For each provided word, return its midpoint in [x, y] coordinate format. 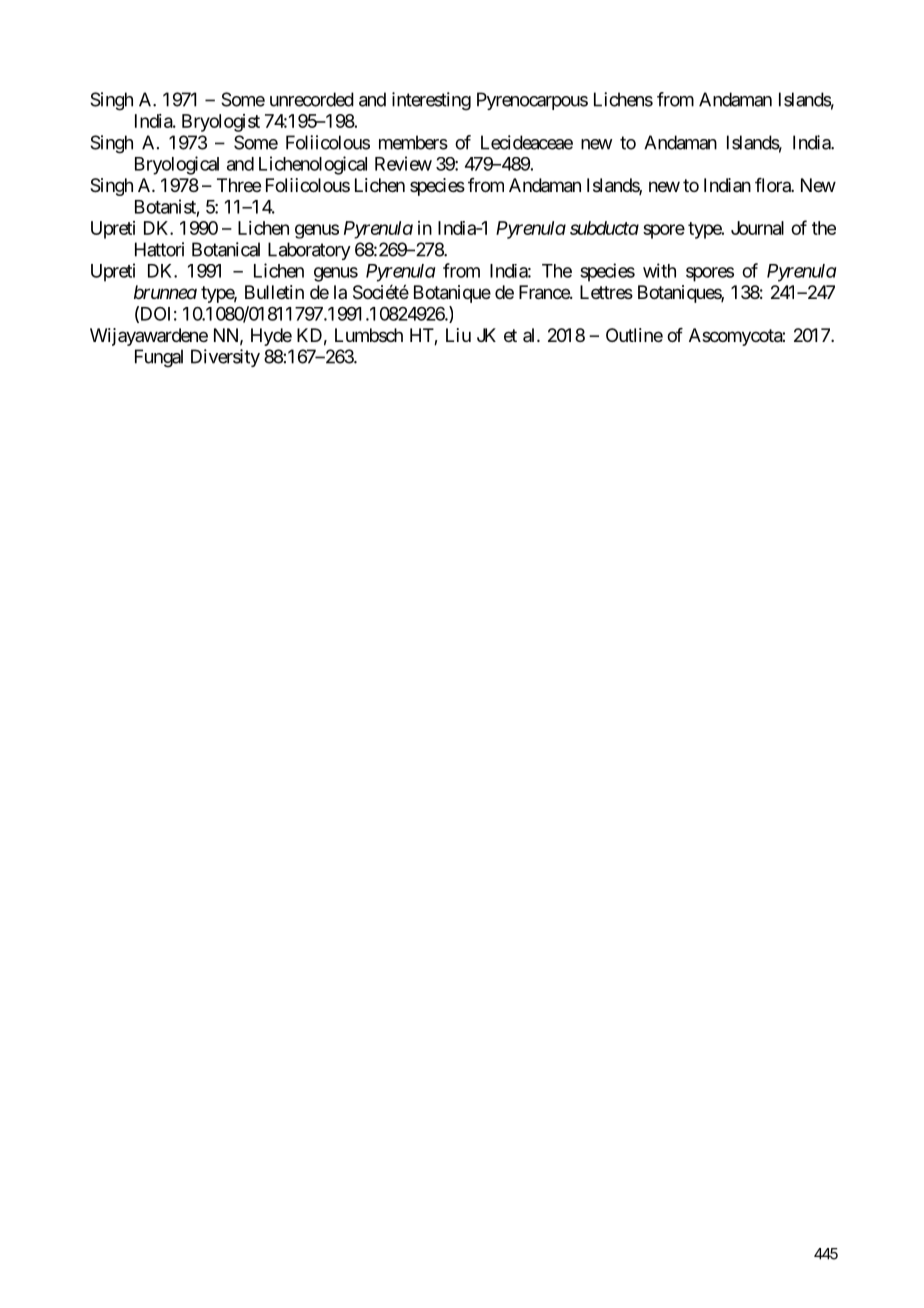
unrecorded [312, 99]
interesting [431, 101]
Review [403, 163]
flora [773, 185]
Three [239, 185]
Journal [757, 228]
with [659, 270]
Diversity [225, 358]
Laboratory [309, 251]
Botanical [226, 249]
